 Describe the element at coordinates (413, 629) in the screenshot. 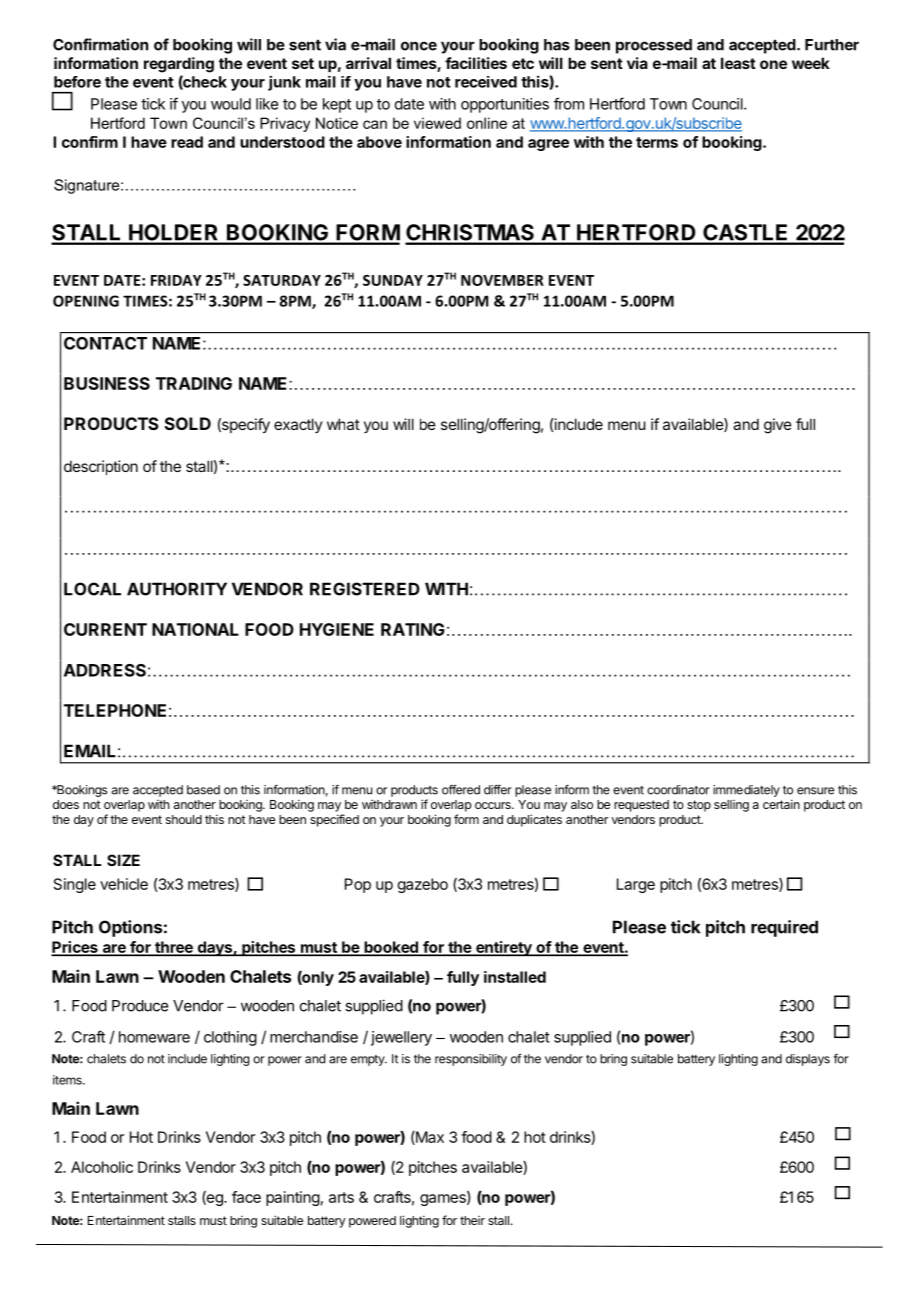

I see `RATING` at that location.
